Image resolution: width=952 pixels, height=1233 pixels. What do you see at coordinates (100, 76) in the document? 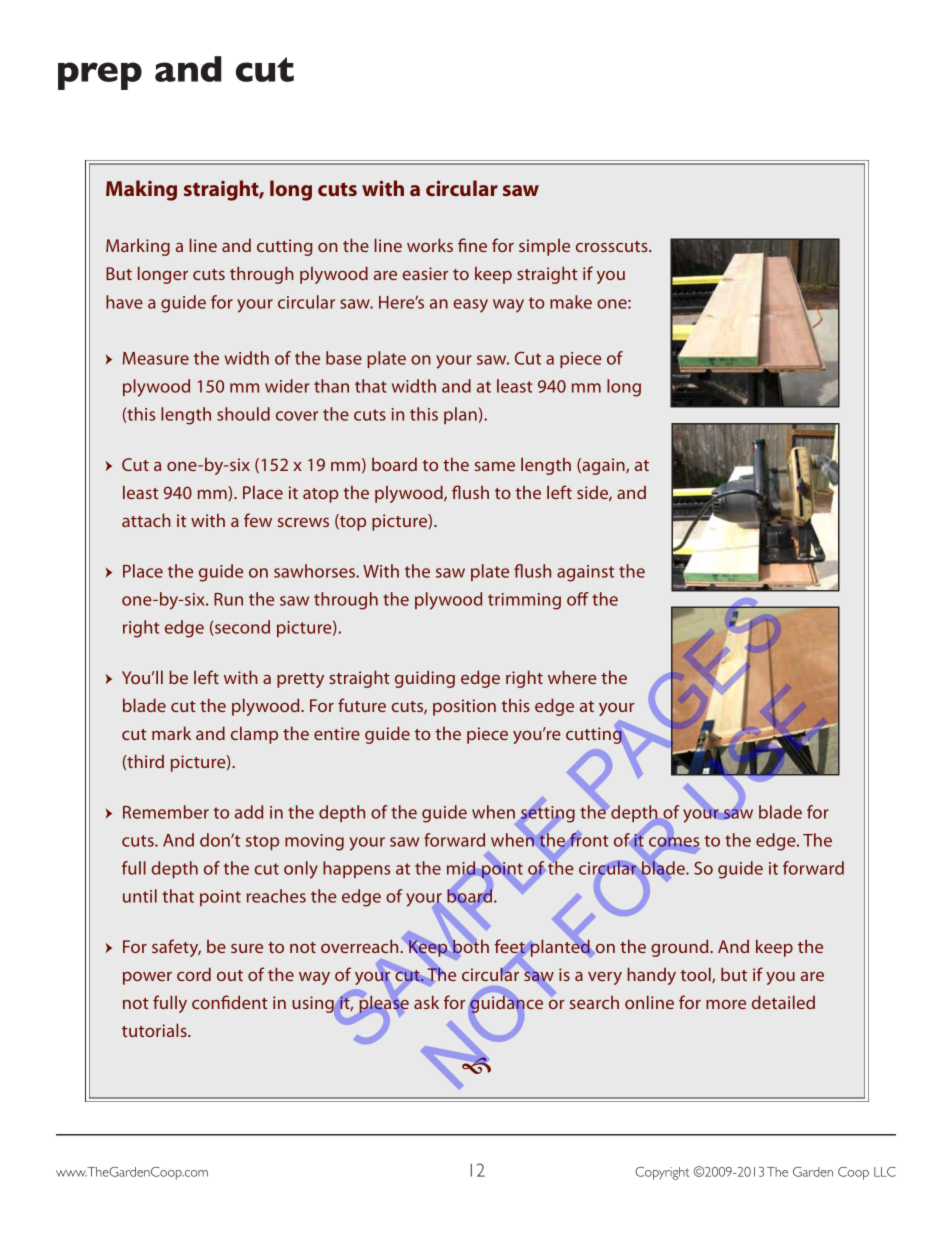
I see `prep` at bounding box center [100, 76].
